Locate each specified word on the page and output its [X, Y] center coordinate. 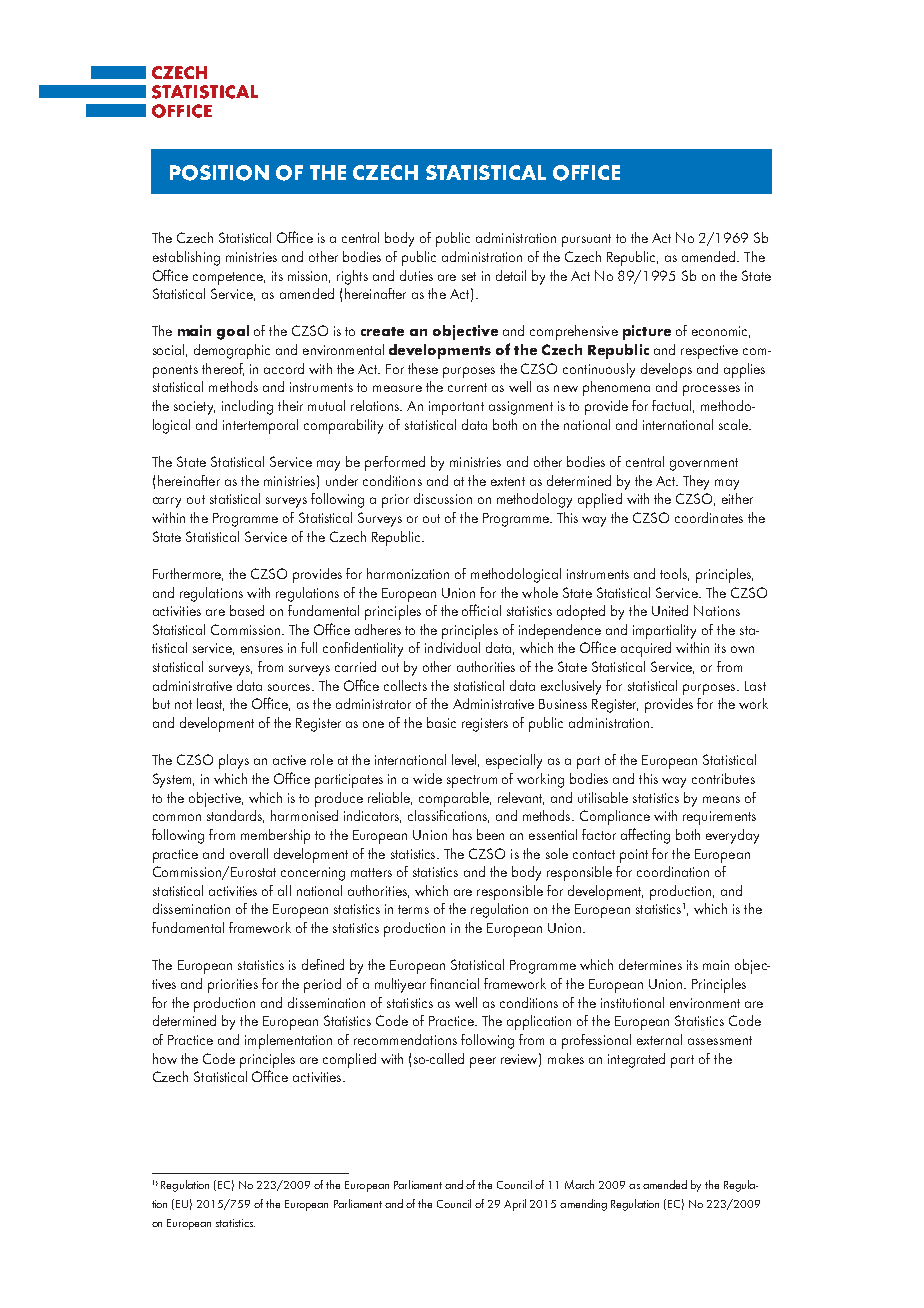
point [634, 856]
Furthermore [188, 574]
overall [249, 853]
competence [229, 278]
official [481, 610]
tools [674, 574]
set [469, 276]
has [462, 834]
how [165, 1058]
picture [647, 332]
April [515, 1205]
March [579, 1184]
